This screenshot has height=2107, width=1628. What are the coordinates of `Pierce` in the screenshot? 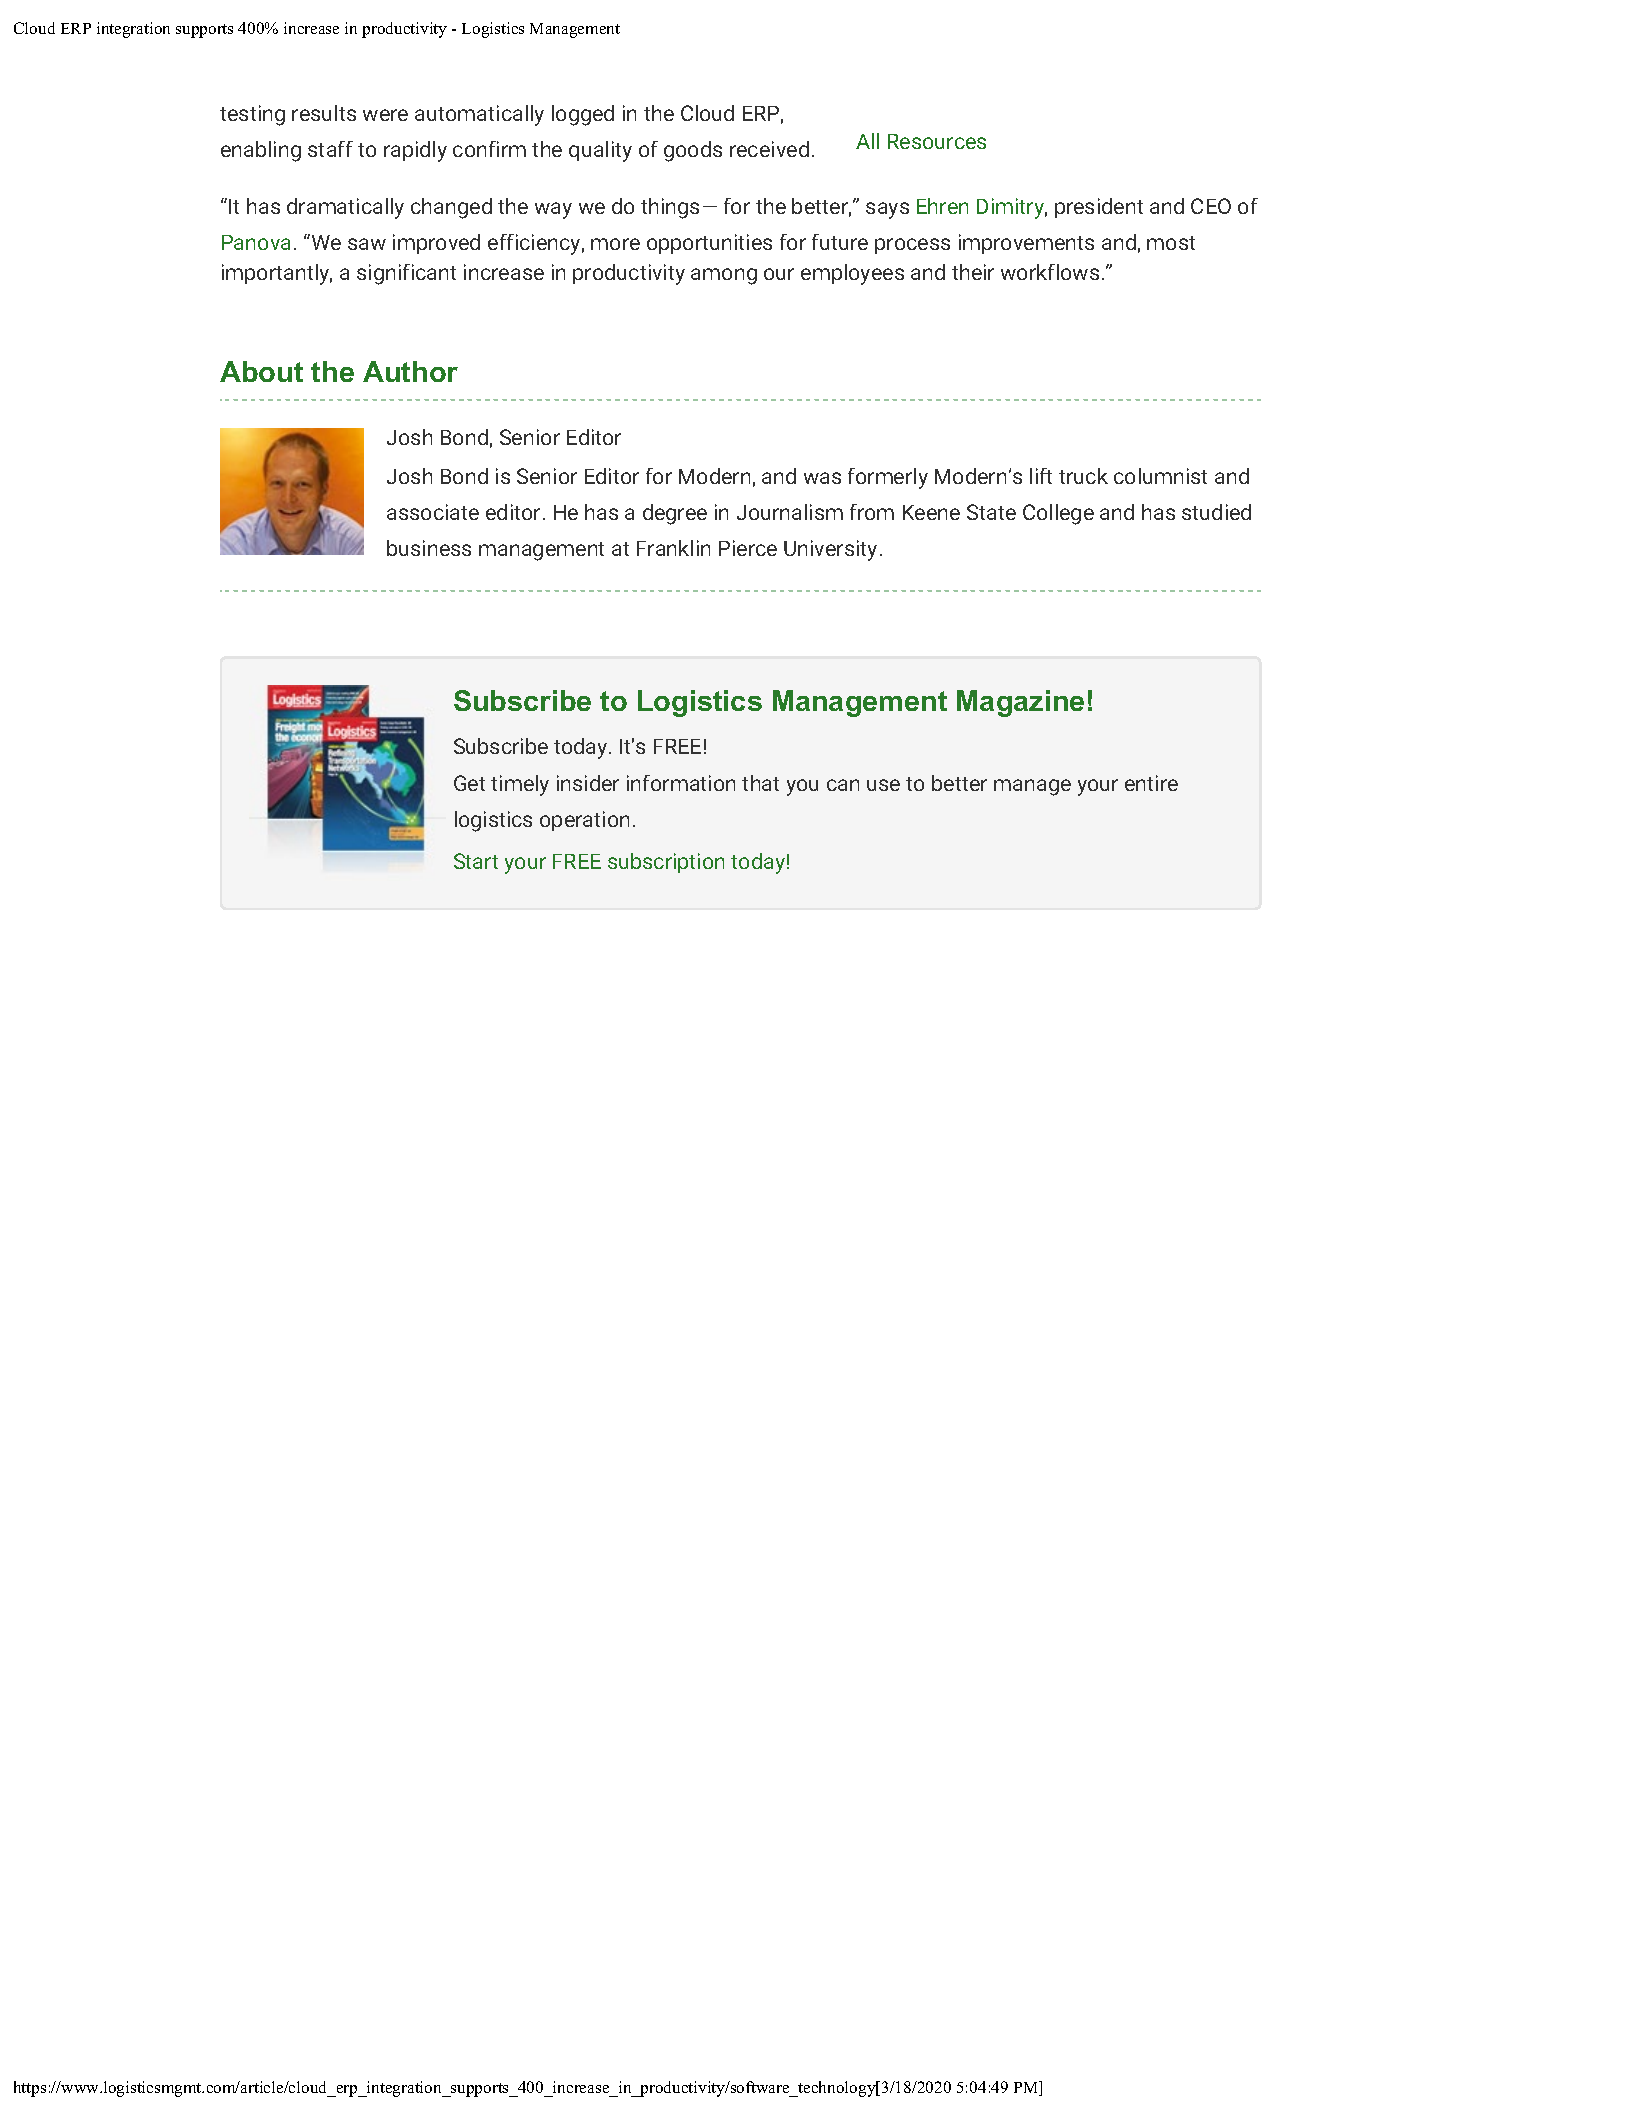 It's located at (748, 548).
